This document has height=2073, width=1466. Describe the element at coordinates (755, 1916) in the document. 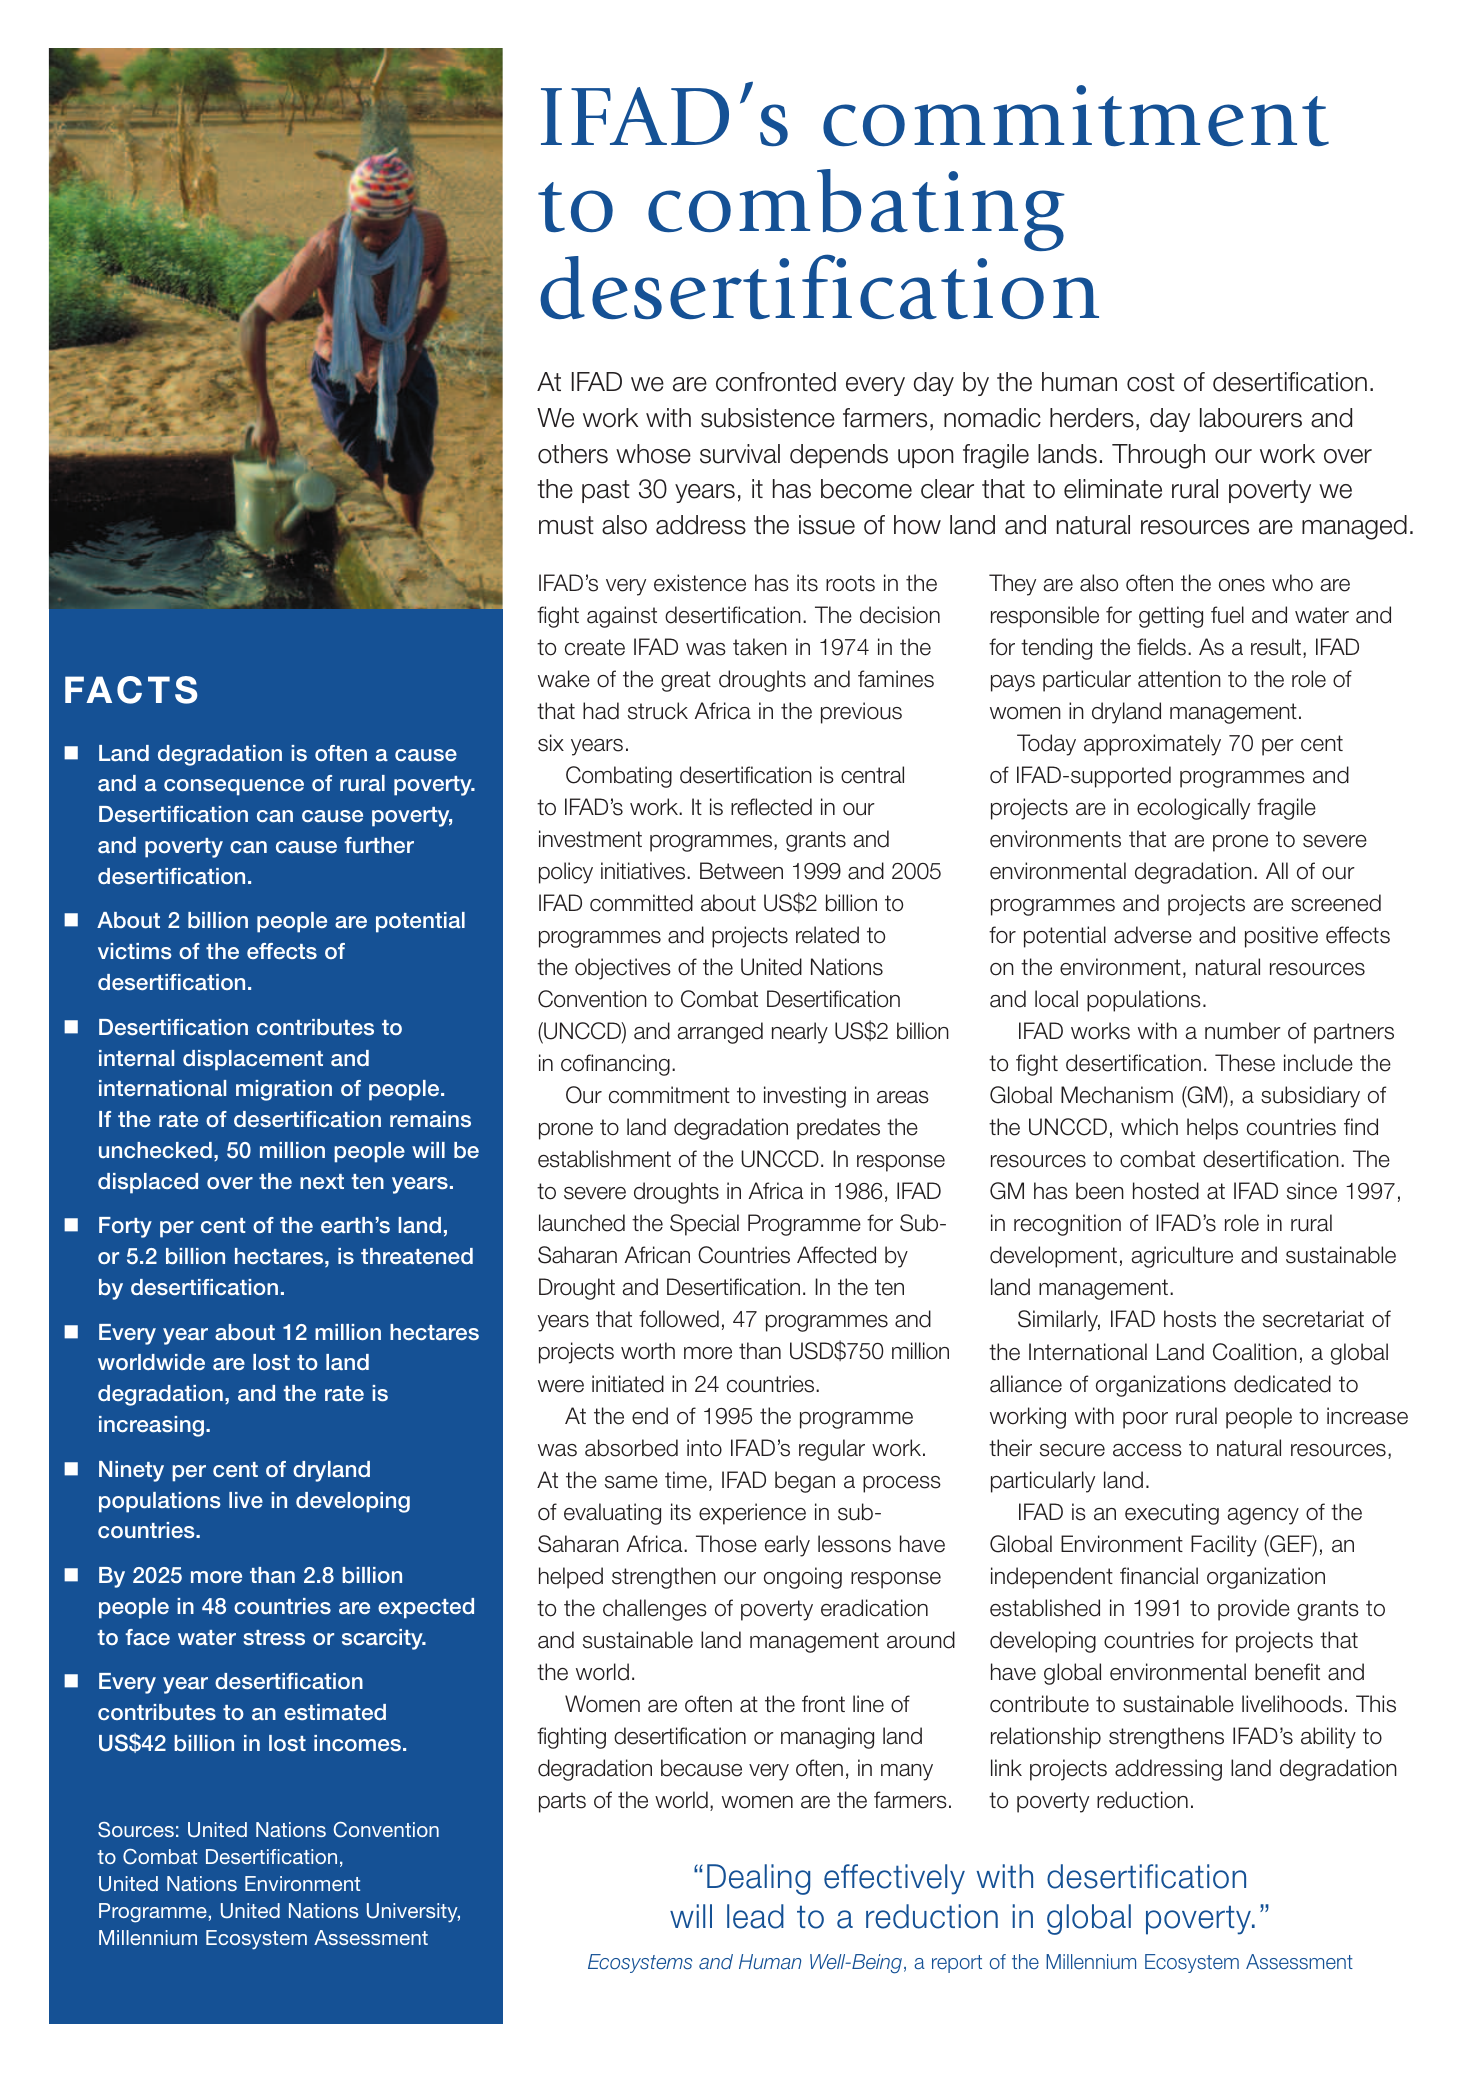

I see `lead` at that location.
